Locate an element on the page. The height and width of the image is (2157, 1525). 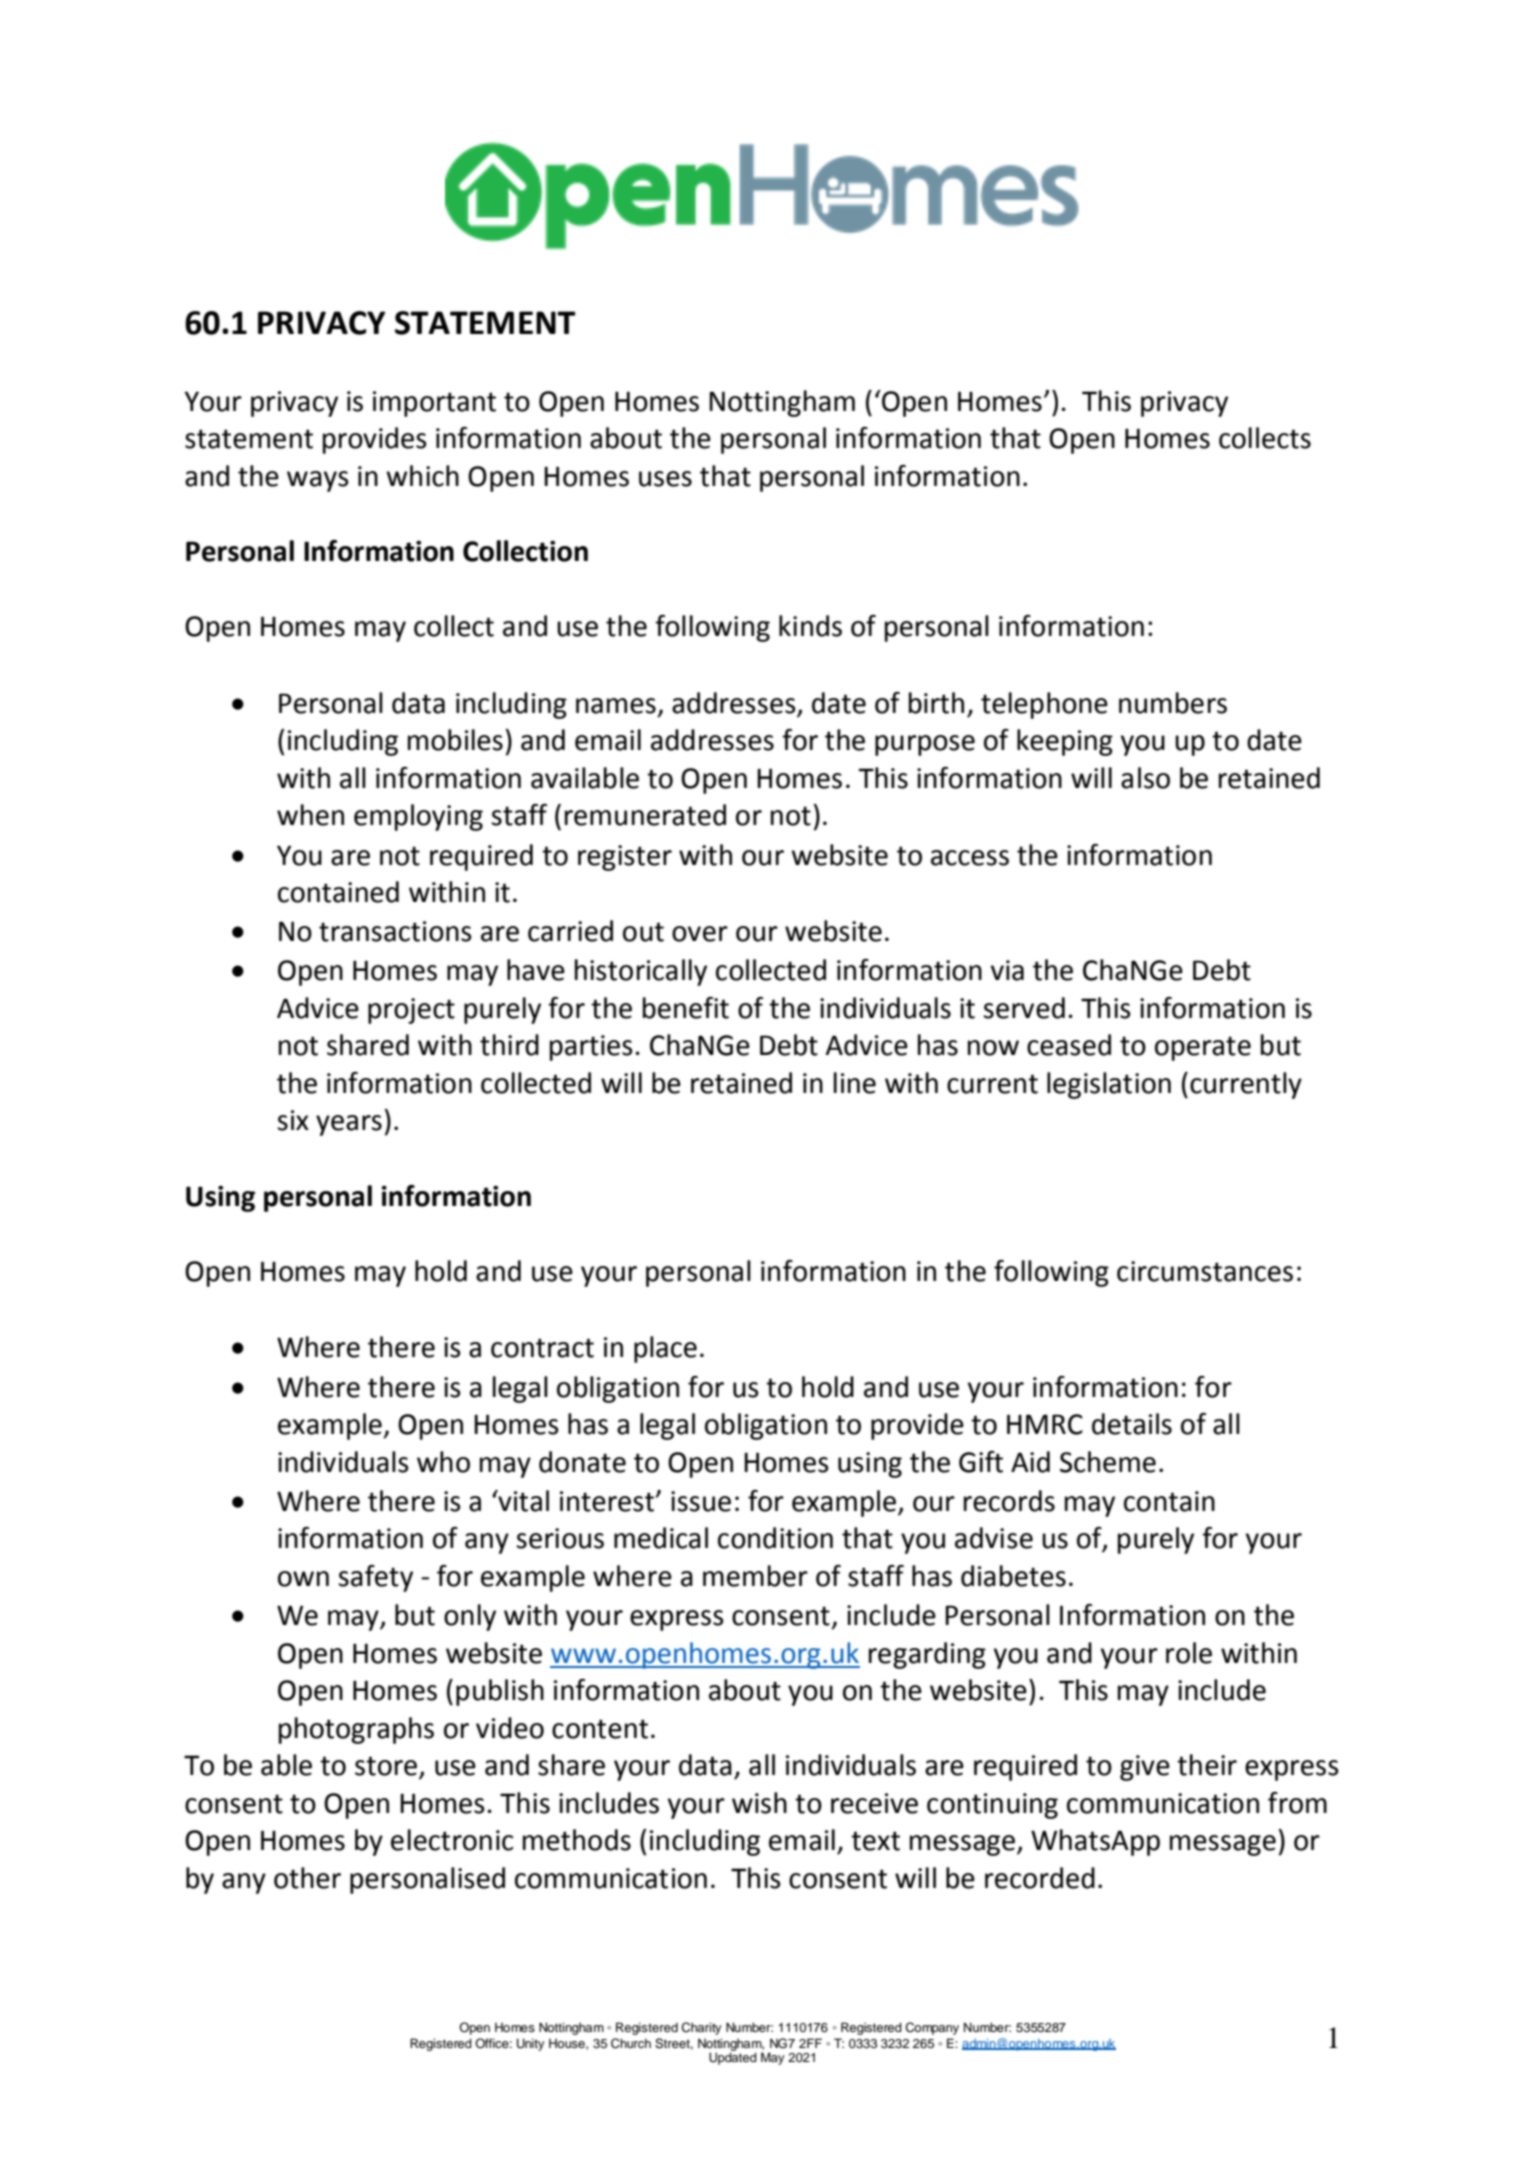
telephone is located at coordinates (1044, 705).
